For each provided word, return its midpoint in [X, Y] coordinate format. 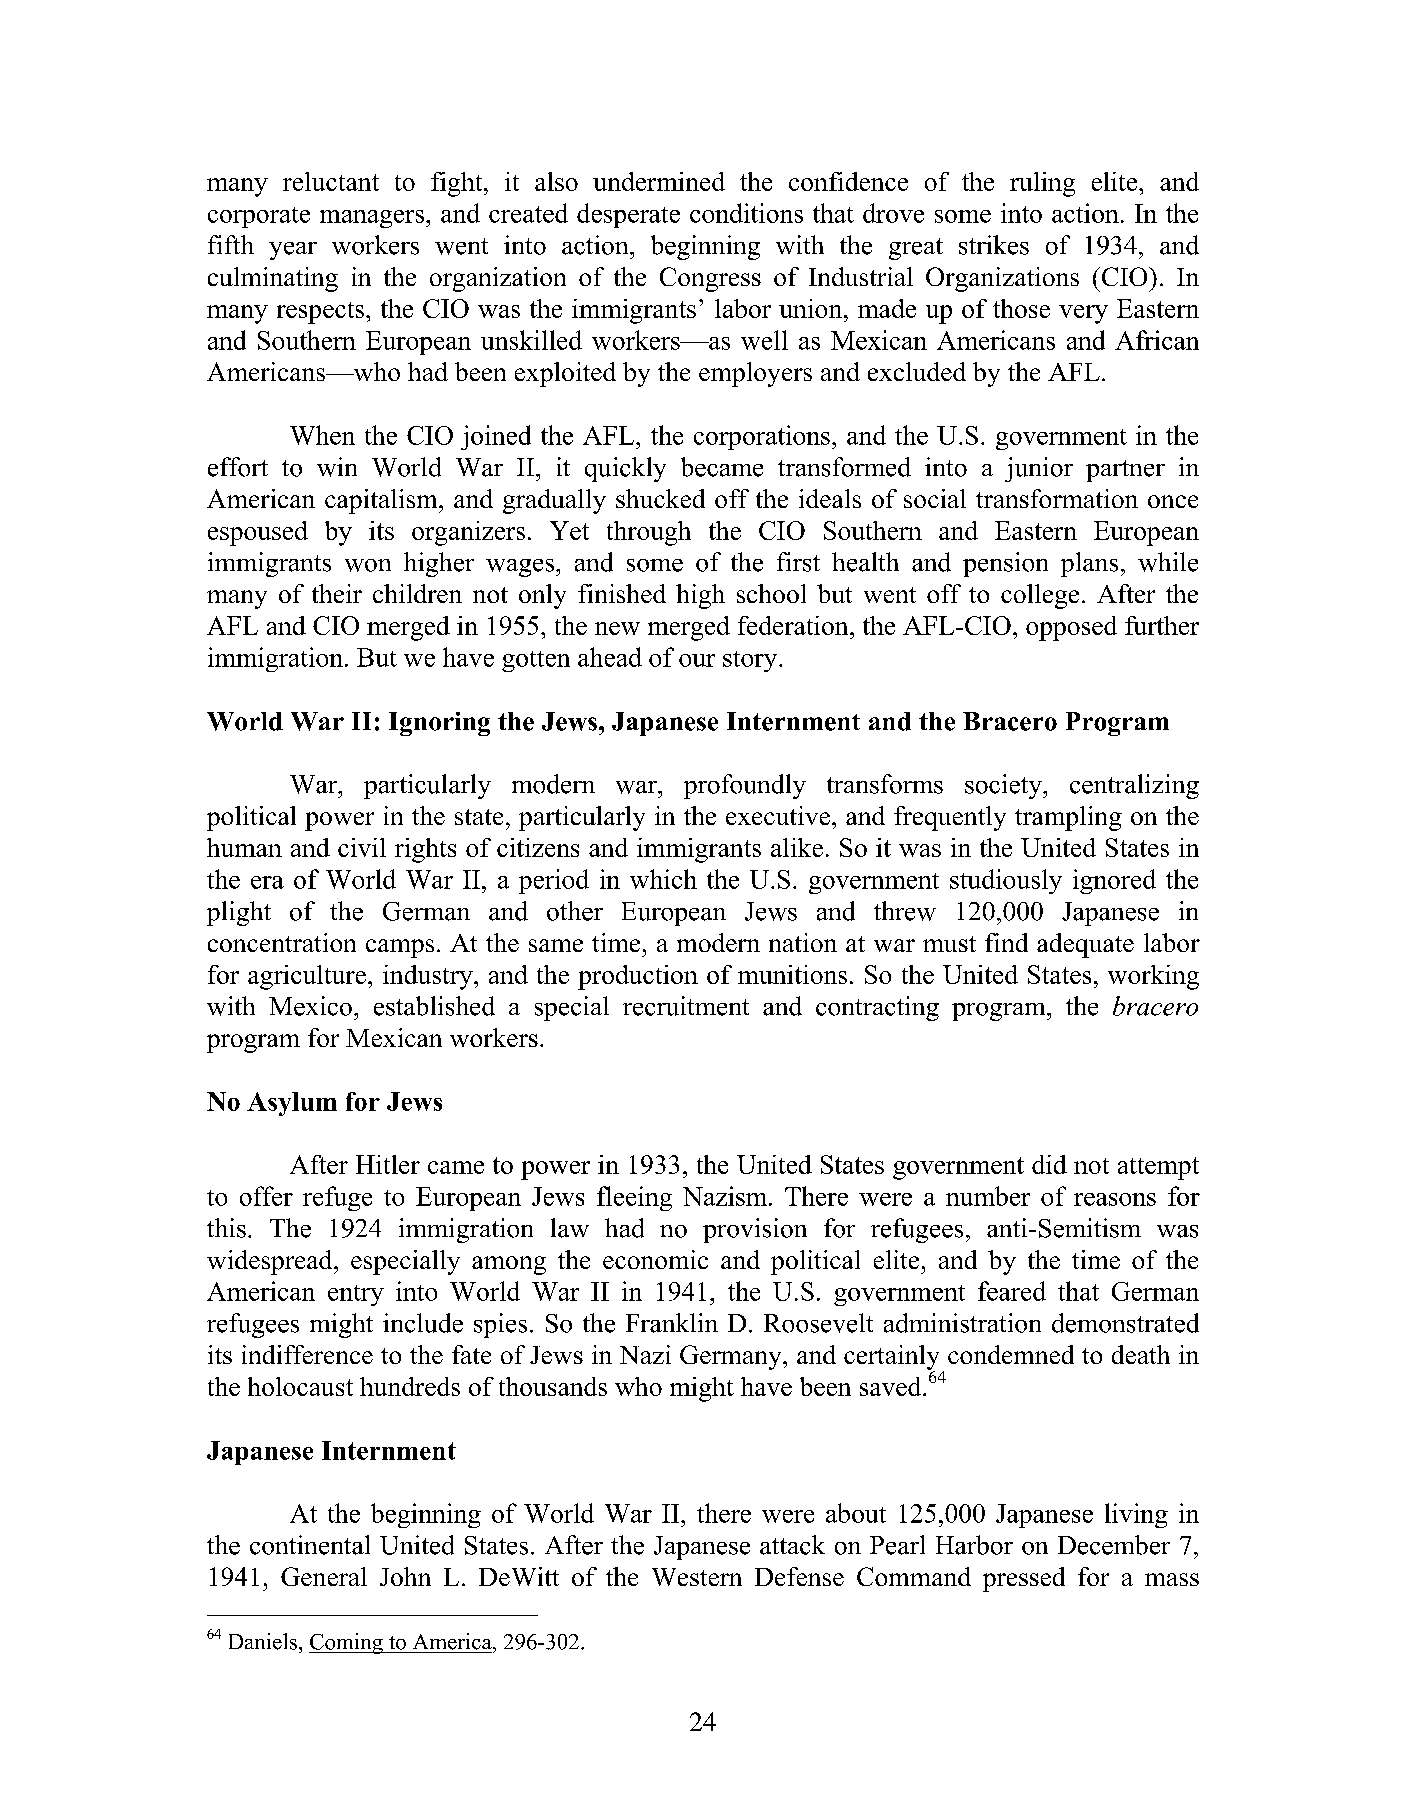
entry [356, 1295]
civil [362, 847]
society [1004, 786]
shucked [660, 498]
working [1153, 977]
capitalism [382, 501]
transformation [1057, 498]
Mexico [310, 1006]
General [324, 1576]
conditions [746, 213]
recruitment [686, 1006]
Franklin [672, 1323]
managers [373, 219]
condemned [1011, 1354]
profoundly [745, 786]
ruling [1042, 184]
